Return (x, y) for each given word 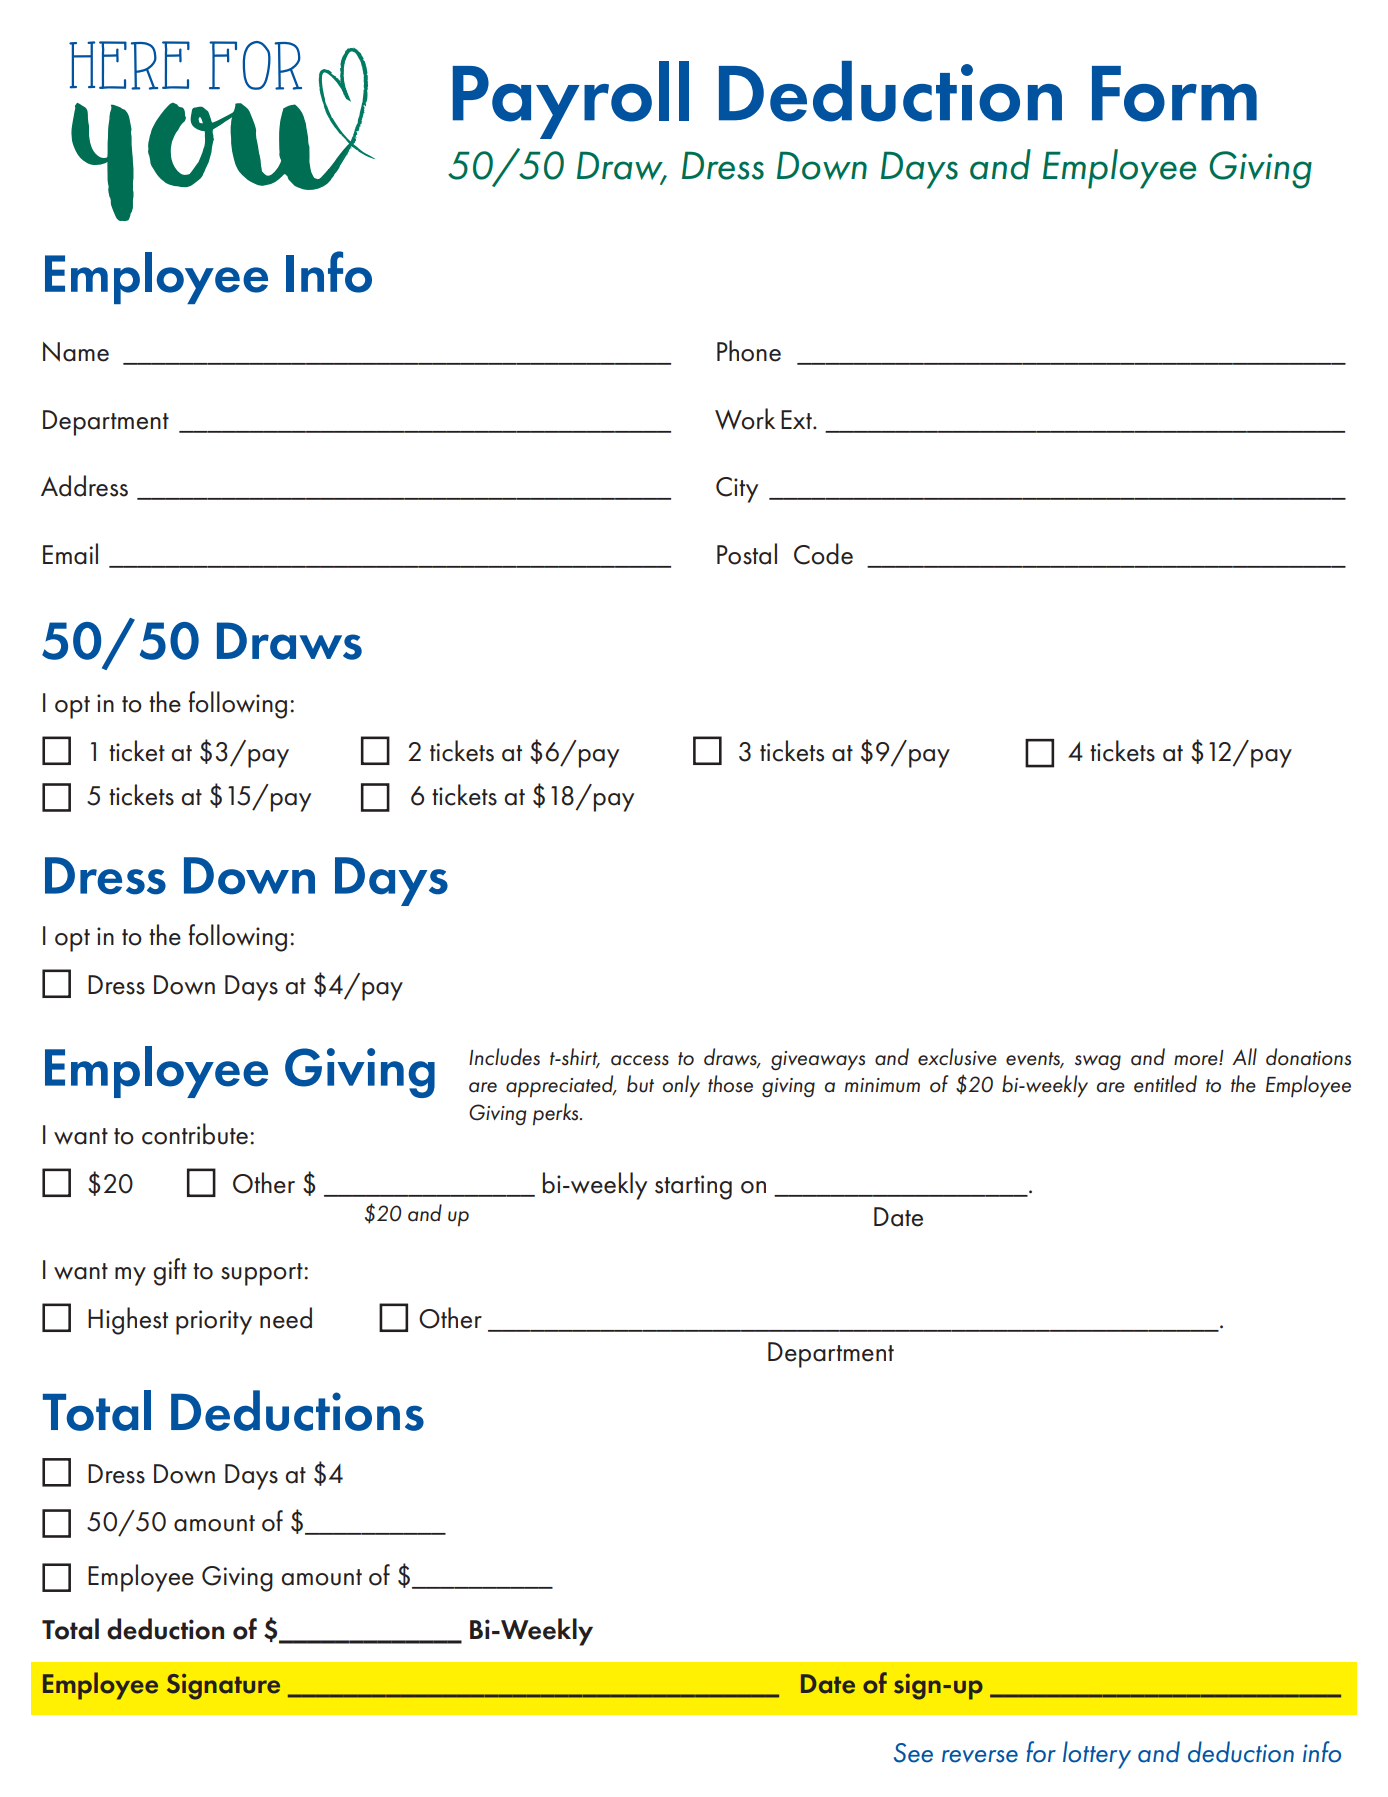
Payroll (571, 100)
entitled (1165, 1084)
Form (1174, 94)
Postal (747, 554)
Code (823, 554)
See (913, 1753)
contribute (195, 1134)
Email (70, 554)
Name (76, 352)
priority (214, 1322)
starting (693, 1187)
